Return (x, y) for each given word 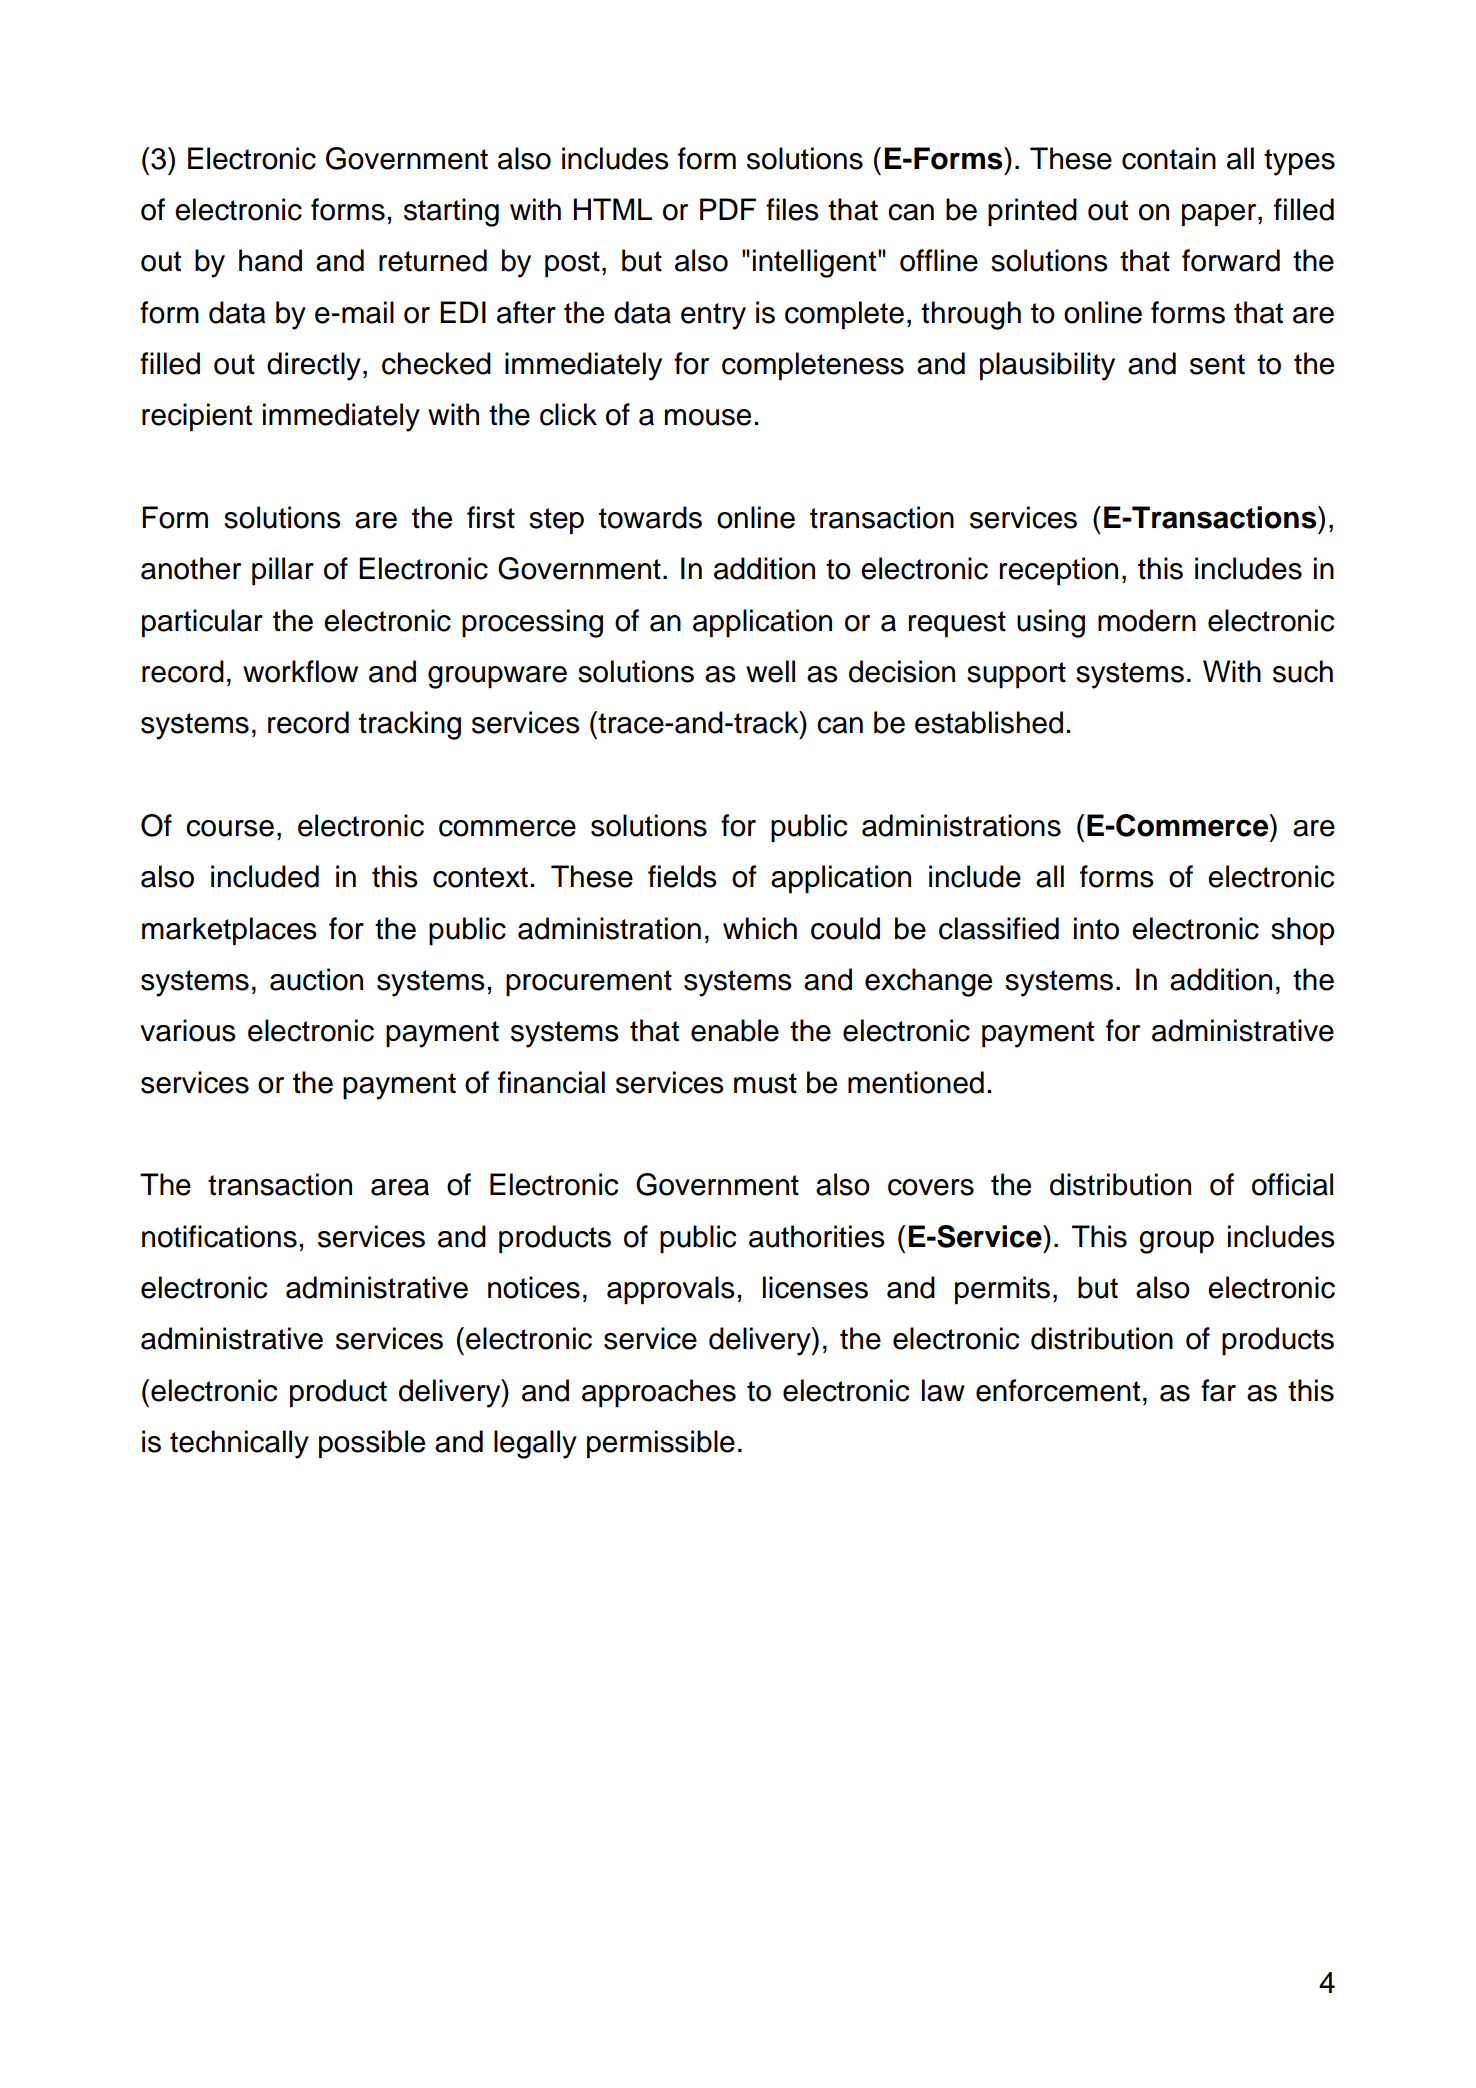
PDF (728, 209)
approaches (659, 1393)
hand (270, 260)
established (989, 722)
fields (682, 876)
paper (1220, 215)
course (230, 828)
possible (372, 1444)
